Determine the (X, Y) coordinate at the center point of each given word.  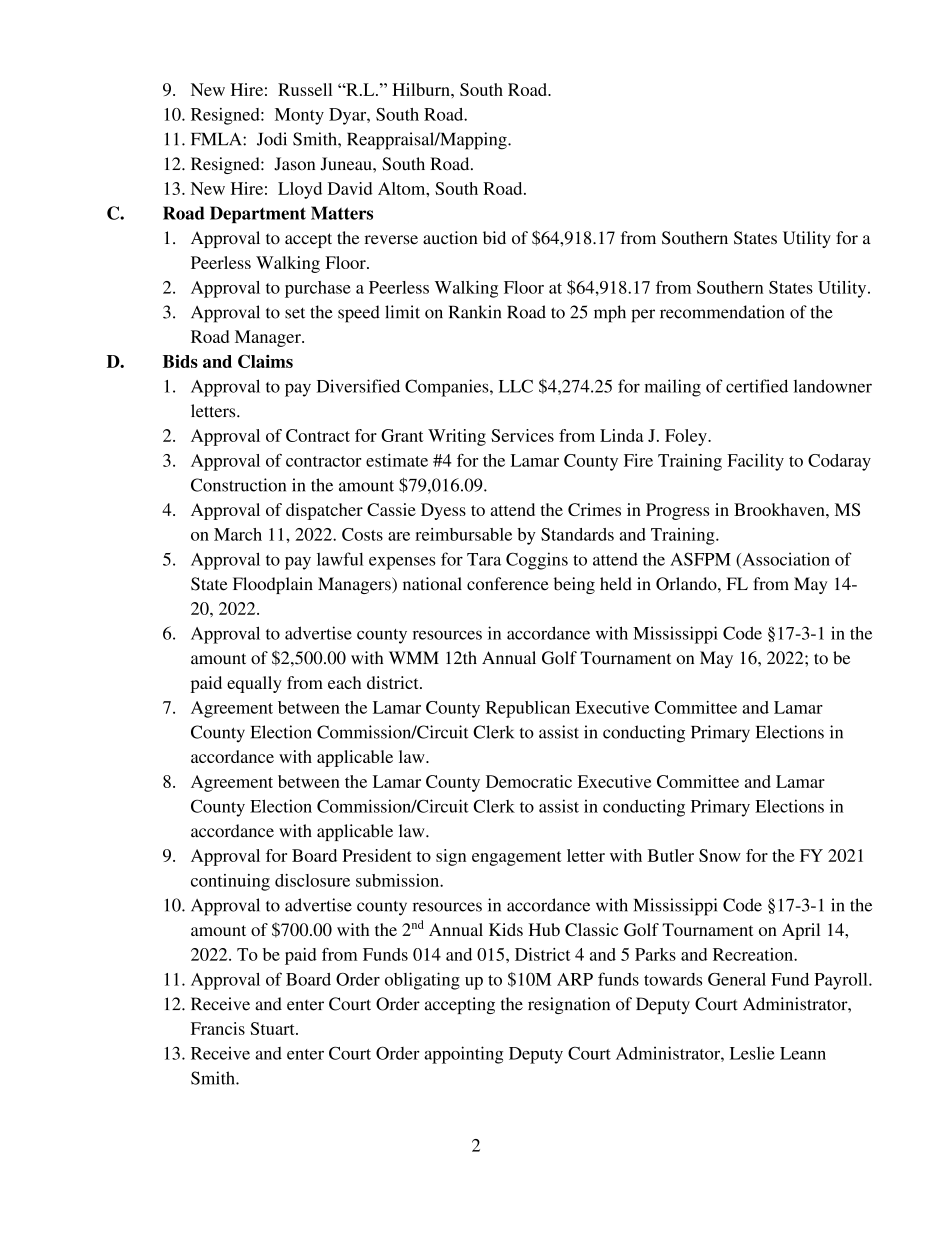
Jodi (272, 139)
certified (757, 386)
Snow (720, 855)
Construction (238, 485)
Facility (755, 462)
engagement (517, 858)
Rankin (475, 312)
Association (785, 560)
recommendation (722, 312)
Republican (528, 709)
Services (522, 435)
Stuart (273, 1028)
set (295, 313)
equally (254, 684)
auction (450, 237)
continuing (230, 882)
